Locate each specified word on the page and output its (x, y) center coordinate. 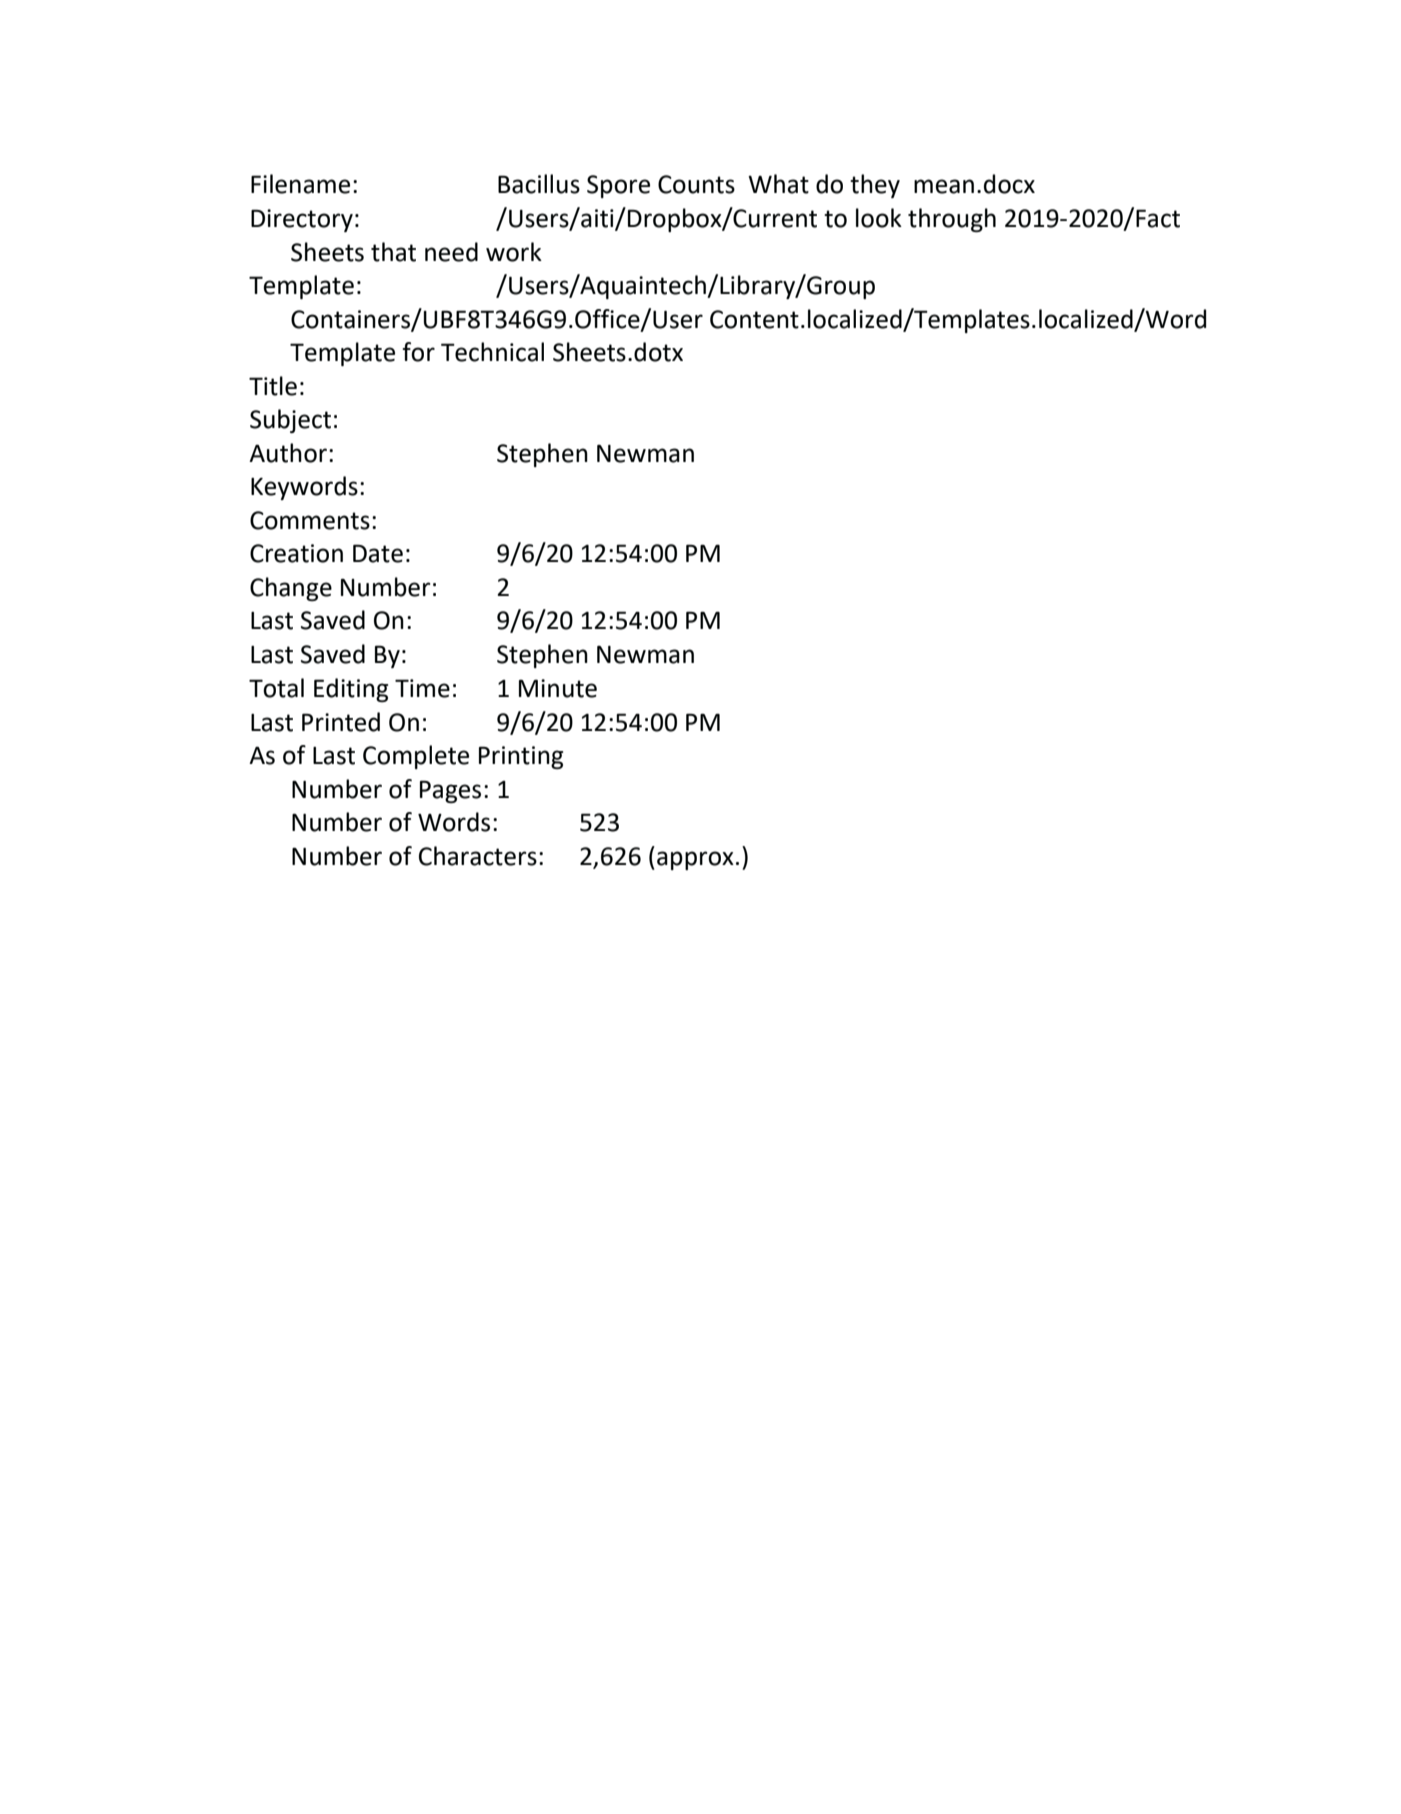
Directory (302, 220)
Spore (618, 186)
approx (695, 860)
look (879, 218)
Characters (478, 856)
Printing (521, 757)
